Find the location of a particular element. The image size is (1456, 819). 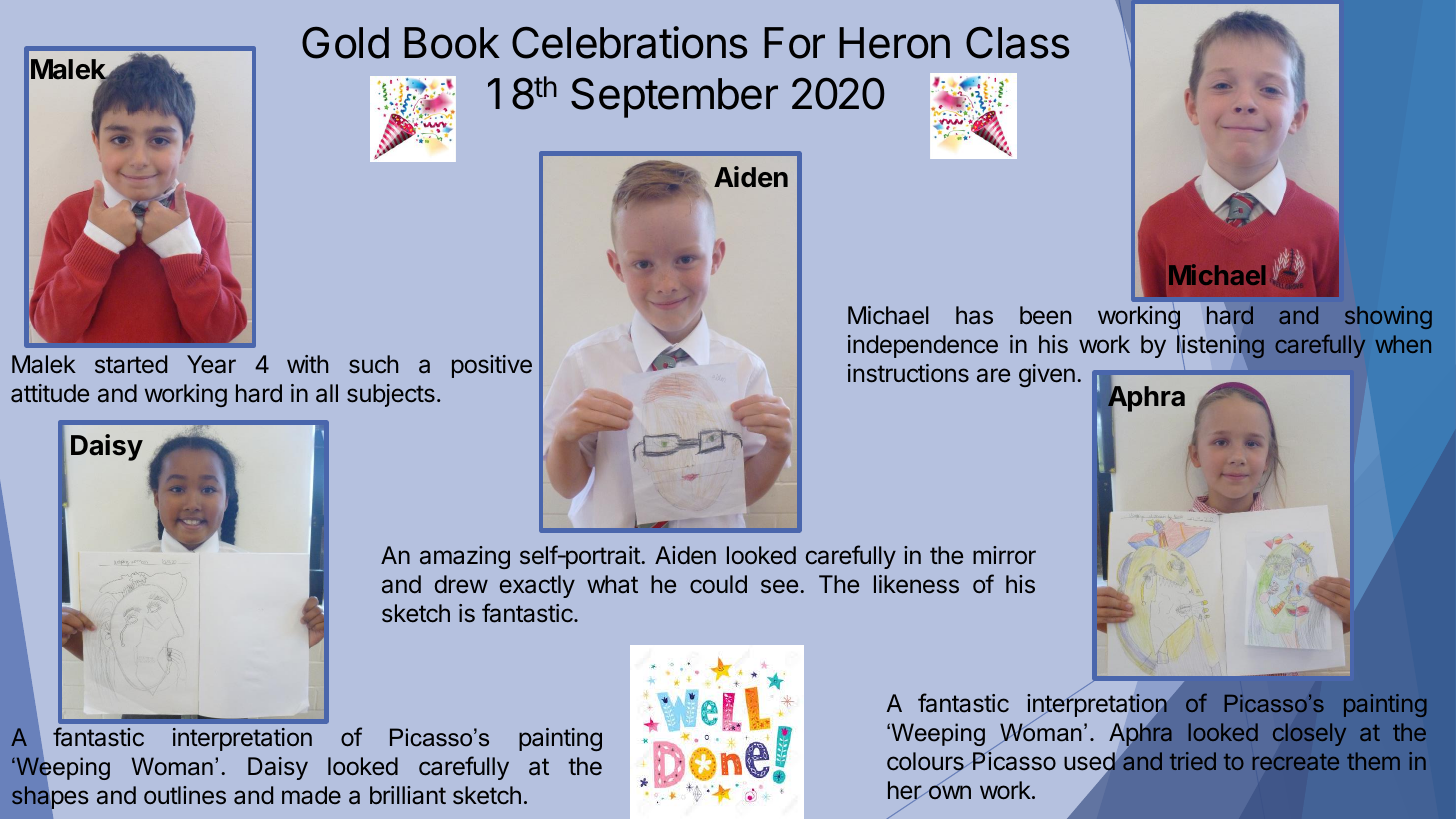

could is located at coordinates (718, 584).
